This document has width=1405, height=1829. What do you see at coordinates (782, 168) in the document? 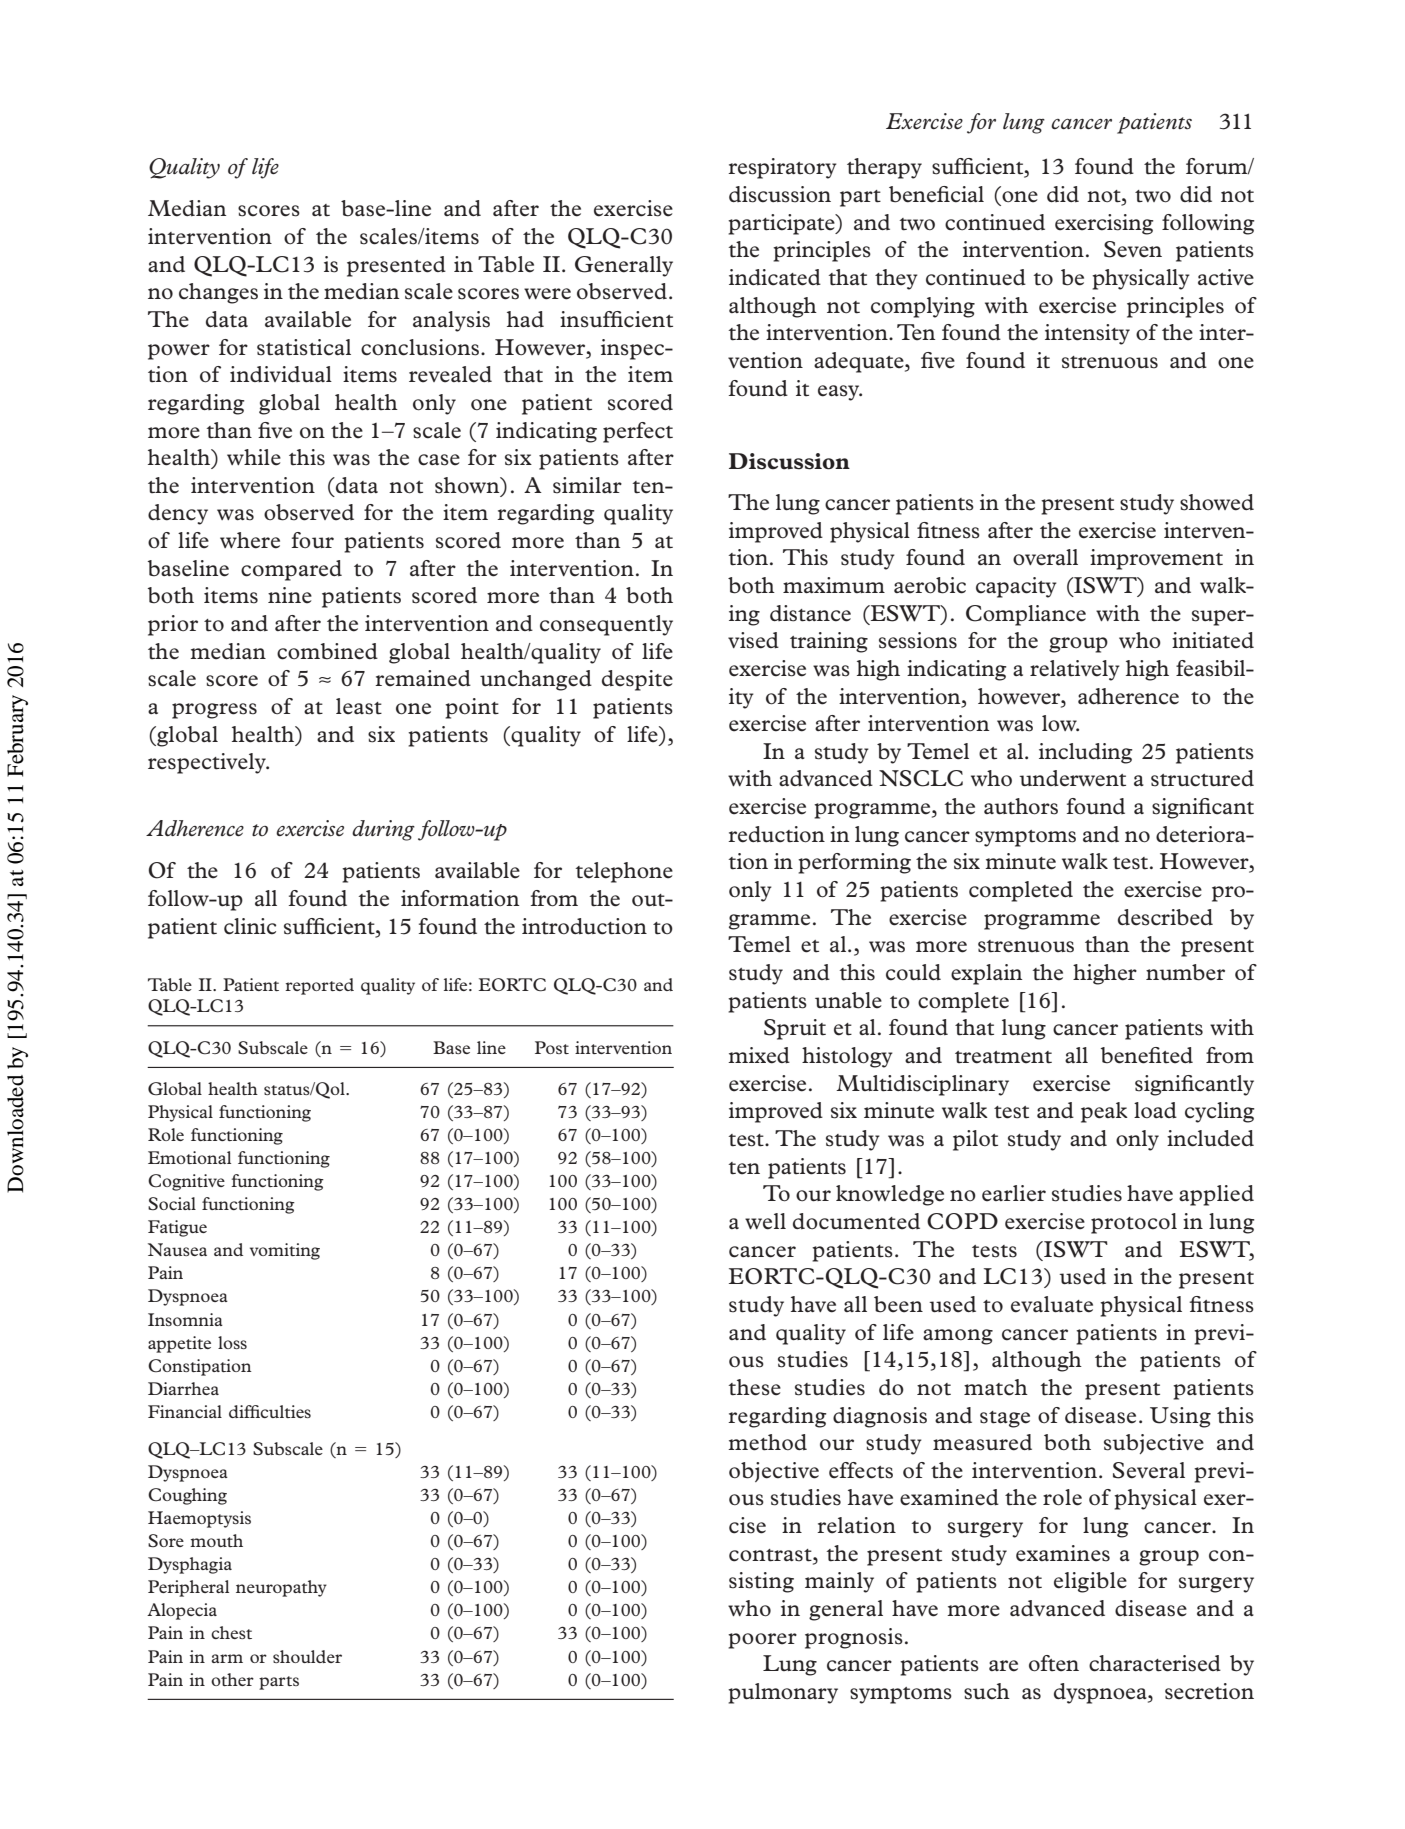
I see `respiratory` at bounding box center [782, 168].
